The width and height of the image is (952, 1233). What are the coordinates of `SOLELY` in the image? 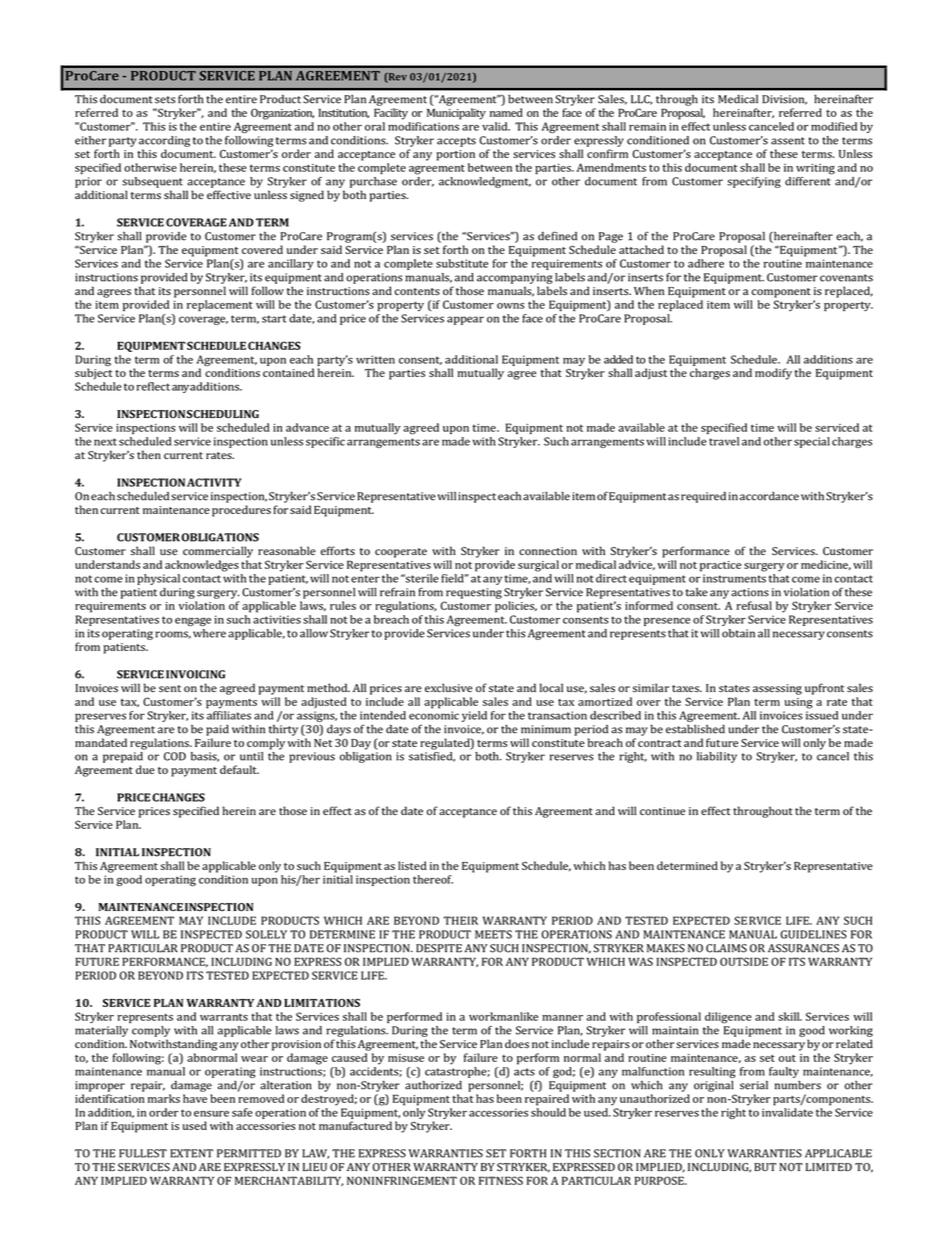 It's located at (266, 934).
